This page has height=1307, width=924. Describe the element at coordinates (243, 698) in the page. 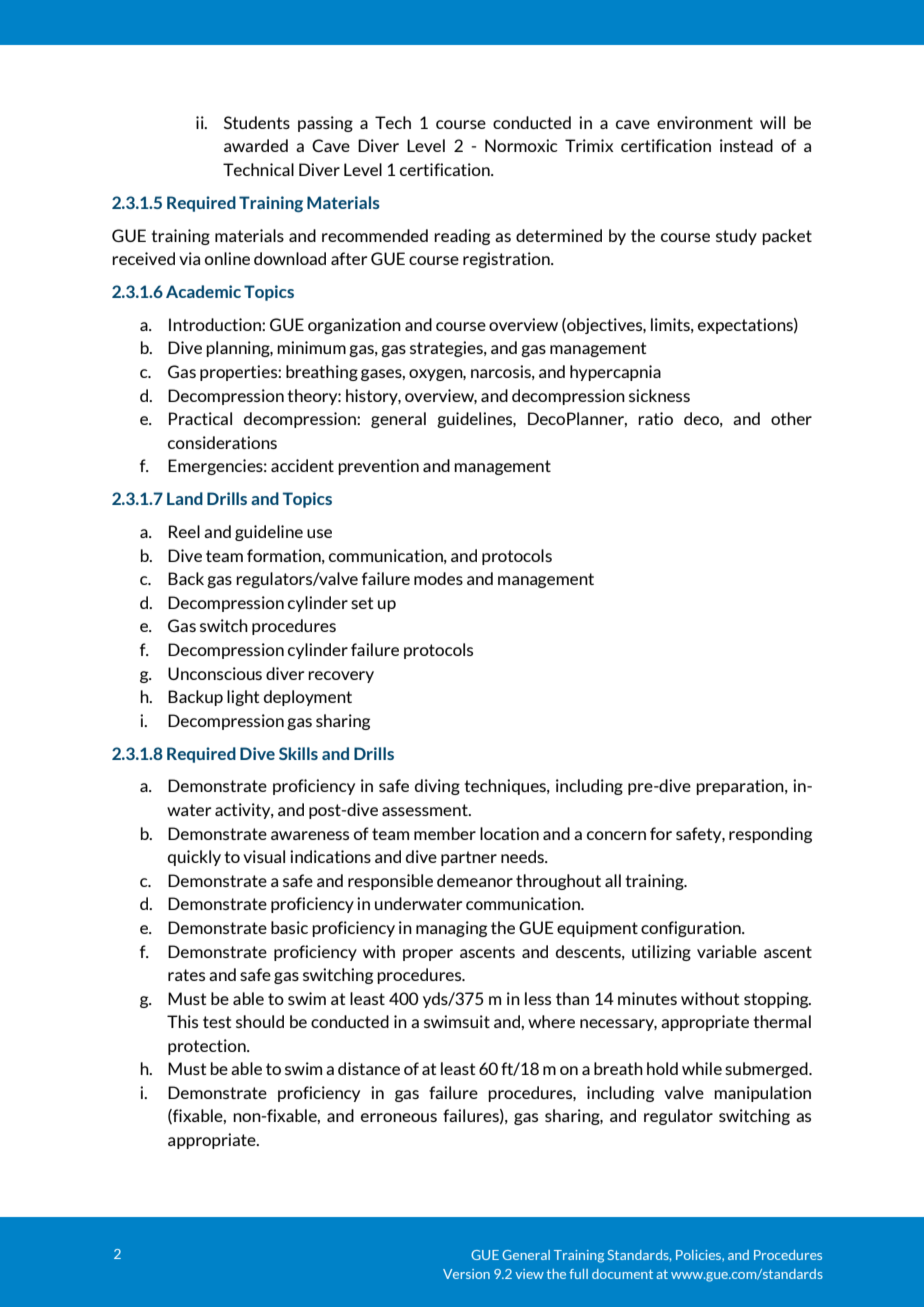

I see `light` at that location.
